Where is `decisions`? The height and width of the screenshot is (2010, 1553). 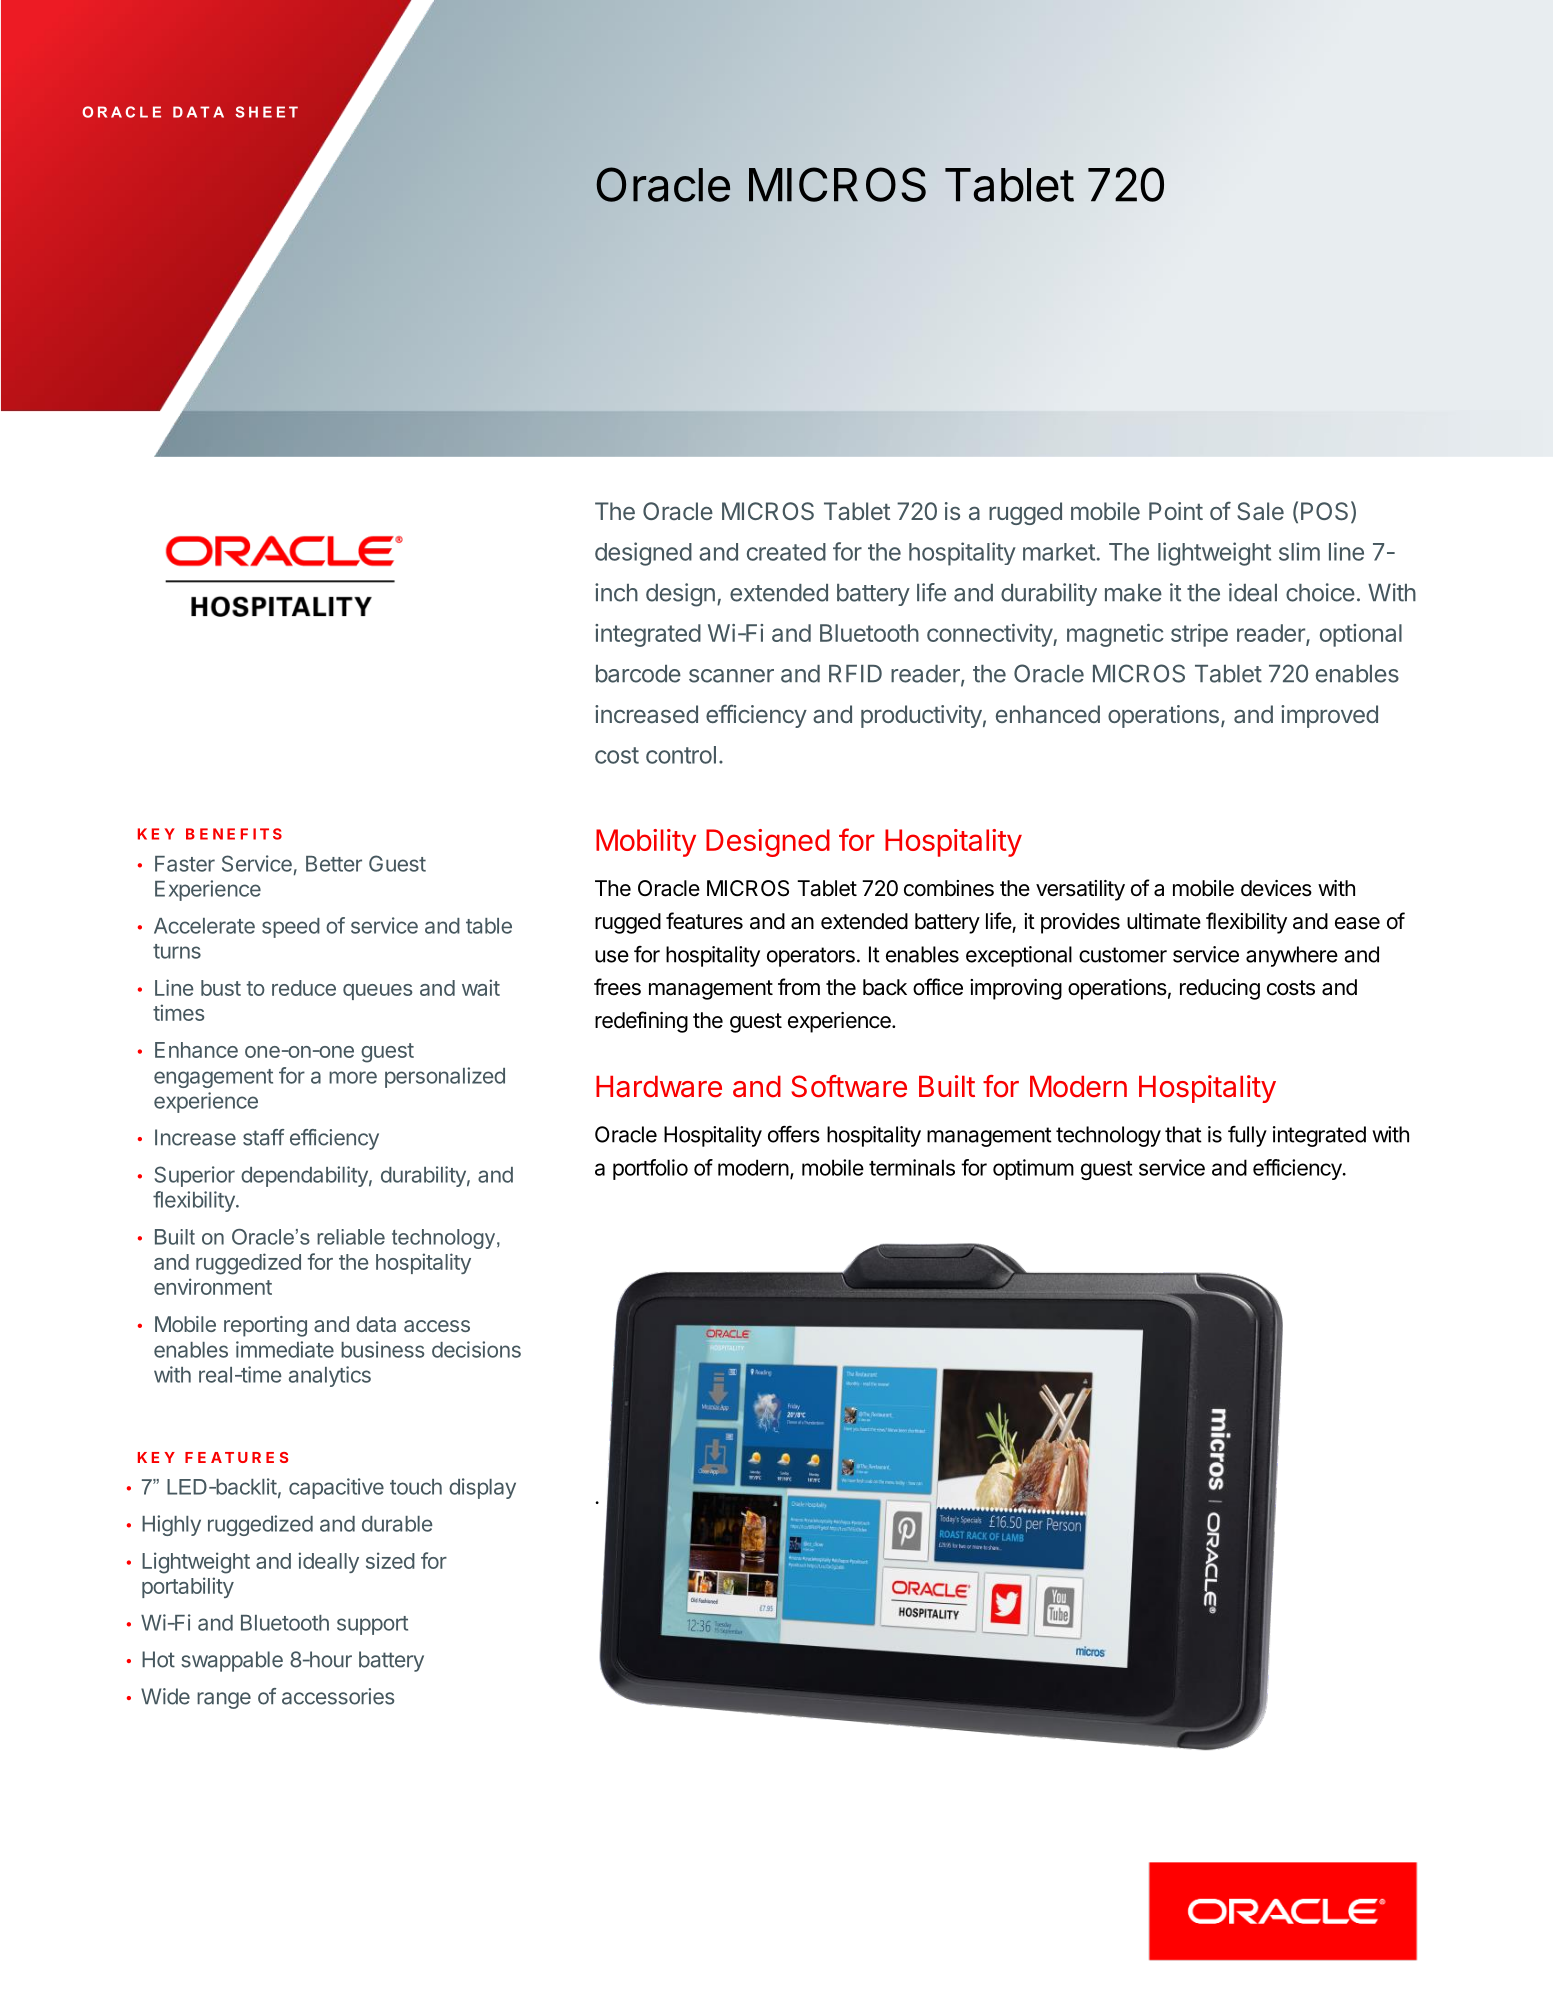 decisions is located at coordinates (476, 1349).
